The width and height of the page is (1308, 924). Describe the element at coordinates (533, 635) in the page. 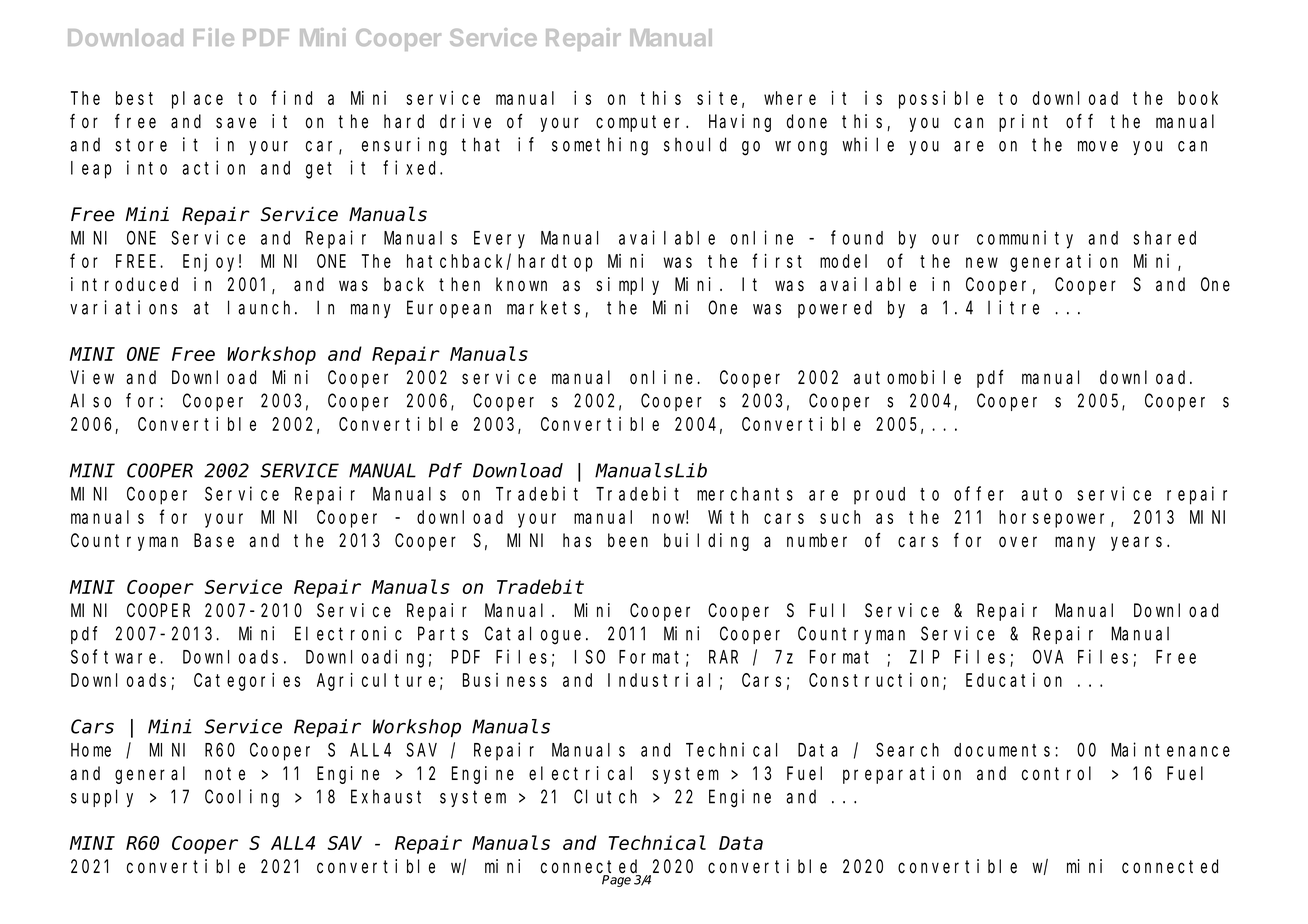

I see `Catalogue` at that location.
